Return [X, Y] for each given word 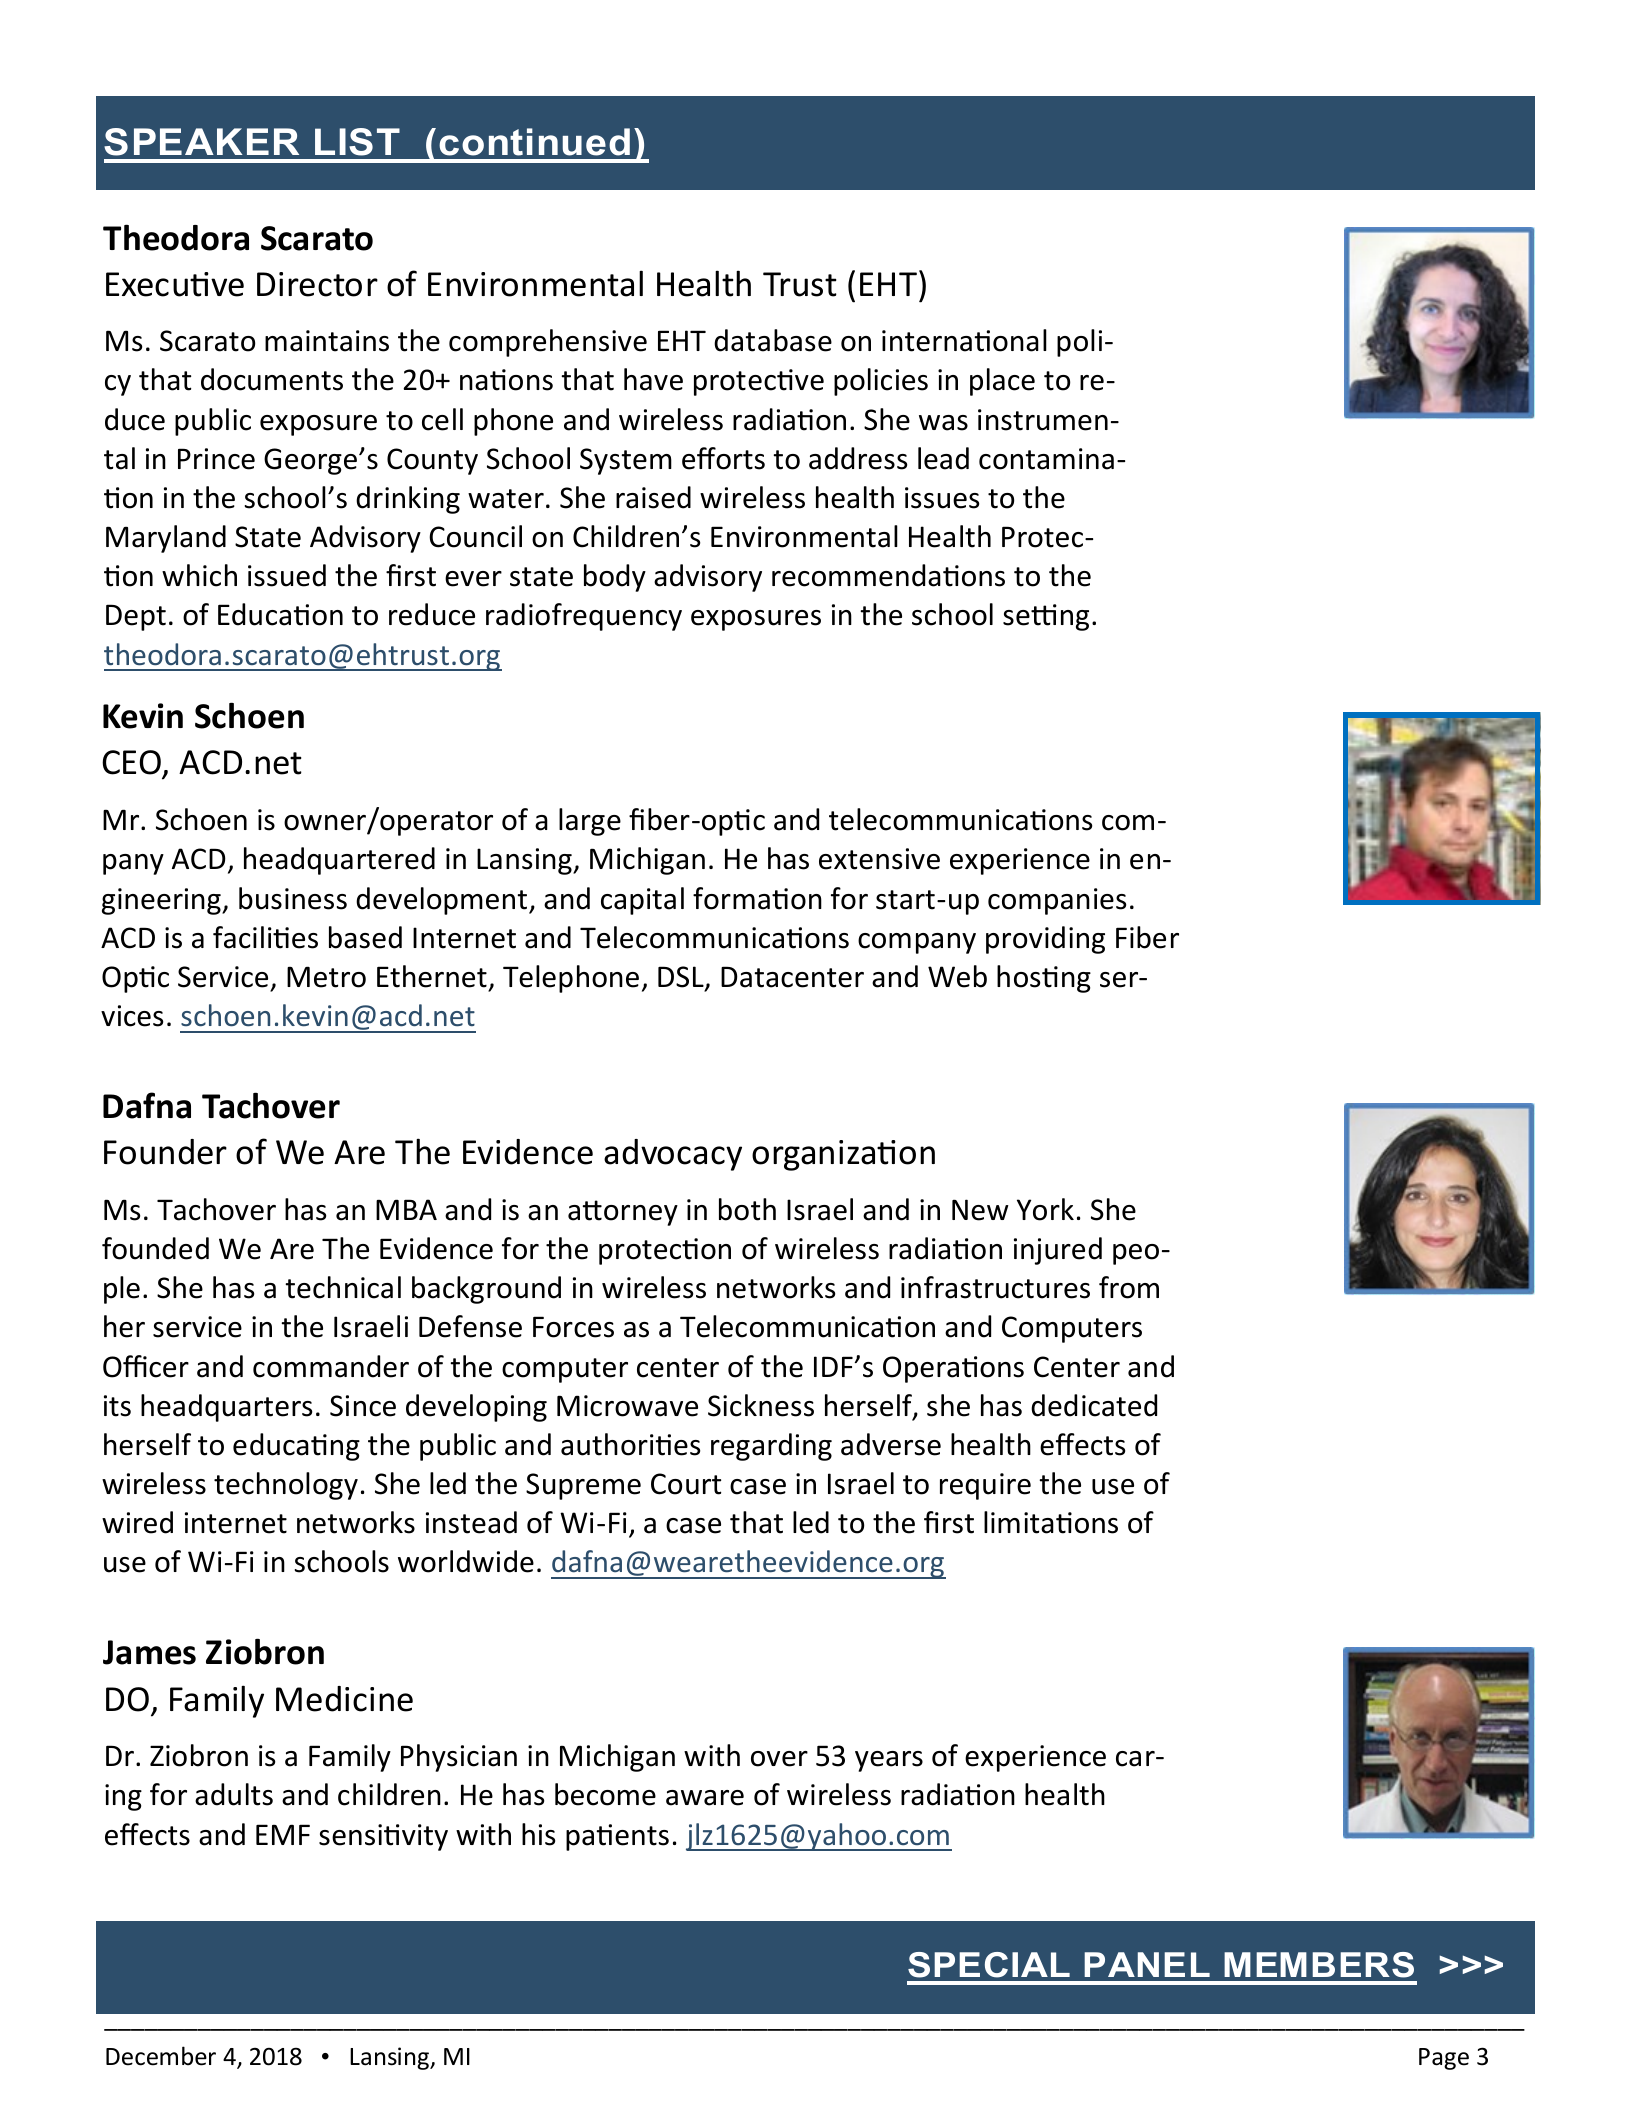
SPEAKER [201, 142]
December [161, 2056]
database [773, 340]
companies [1057, 901]
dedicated [1094, 1405]
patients [617, 1837]
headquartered [339, 861]
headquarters [226, 1408]
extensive [879, 859]
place [1002, 382]
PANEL [1147, 1964]
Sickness [761, 1405]
